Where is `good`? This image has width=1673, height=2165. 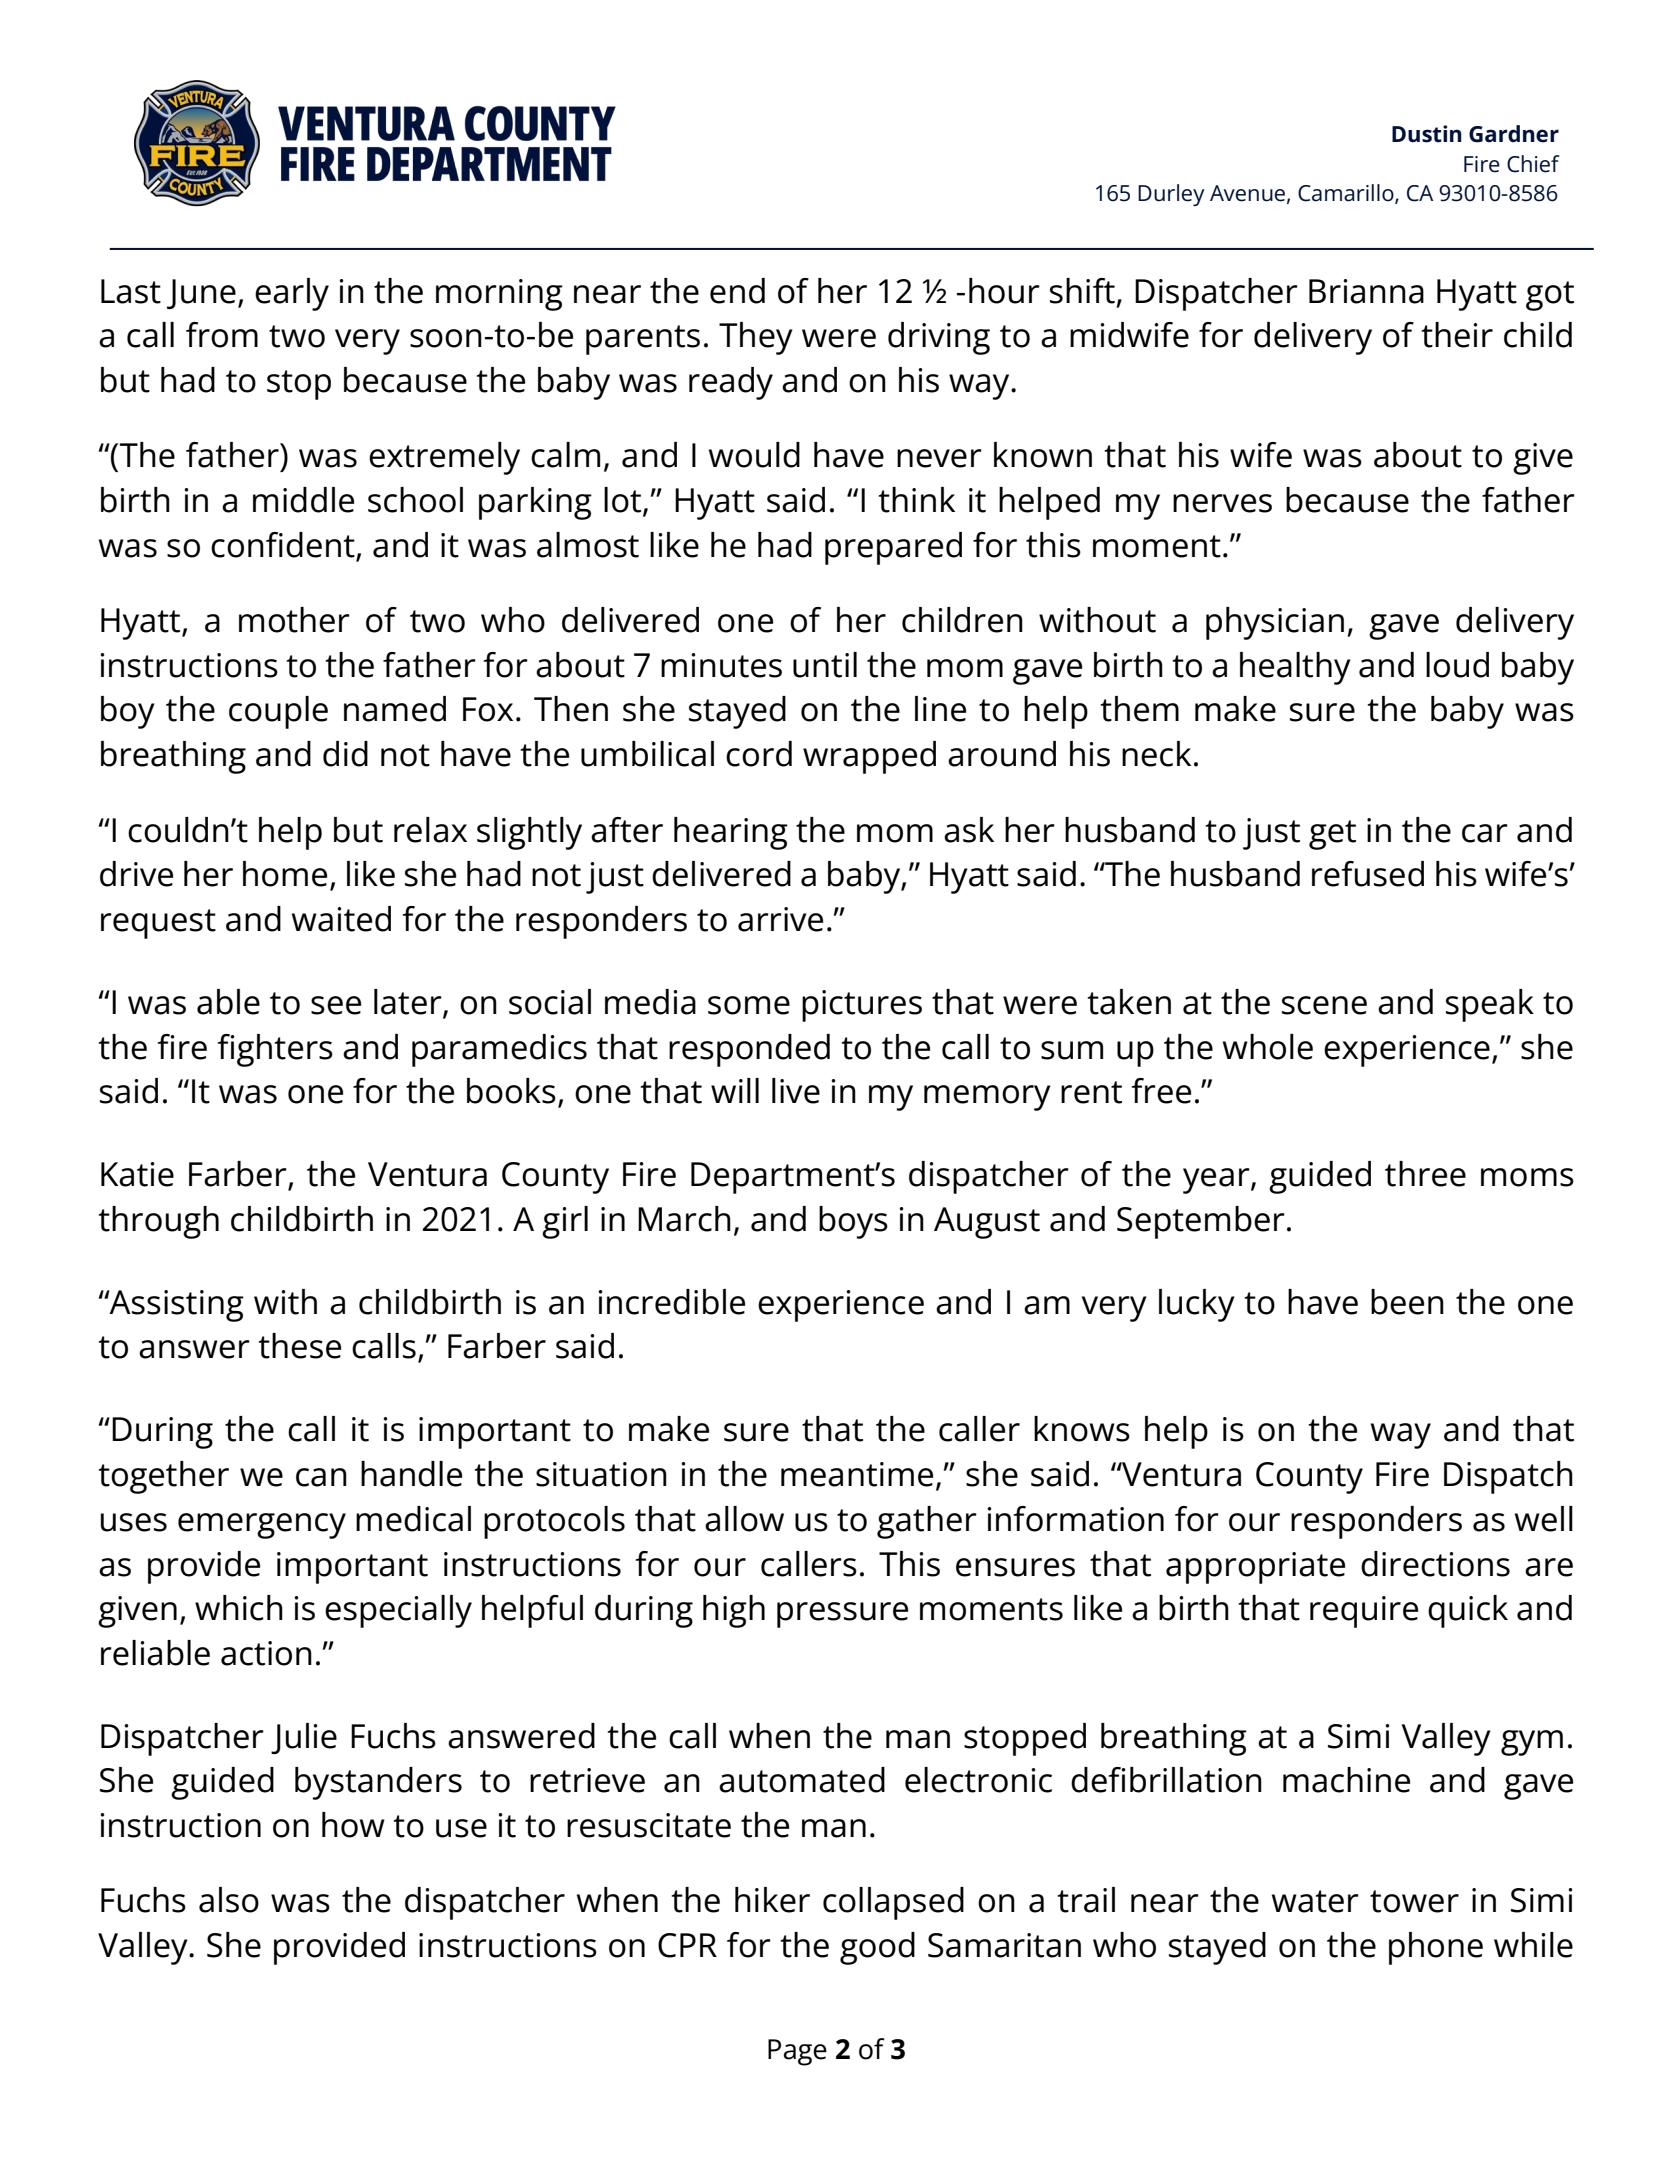
good is located at coordinates (877, 1948).
